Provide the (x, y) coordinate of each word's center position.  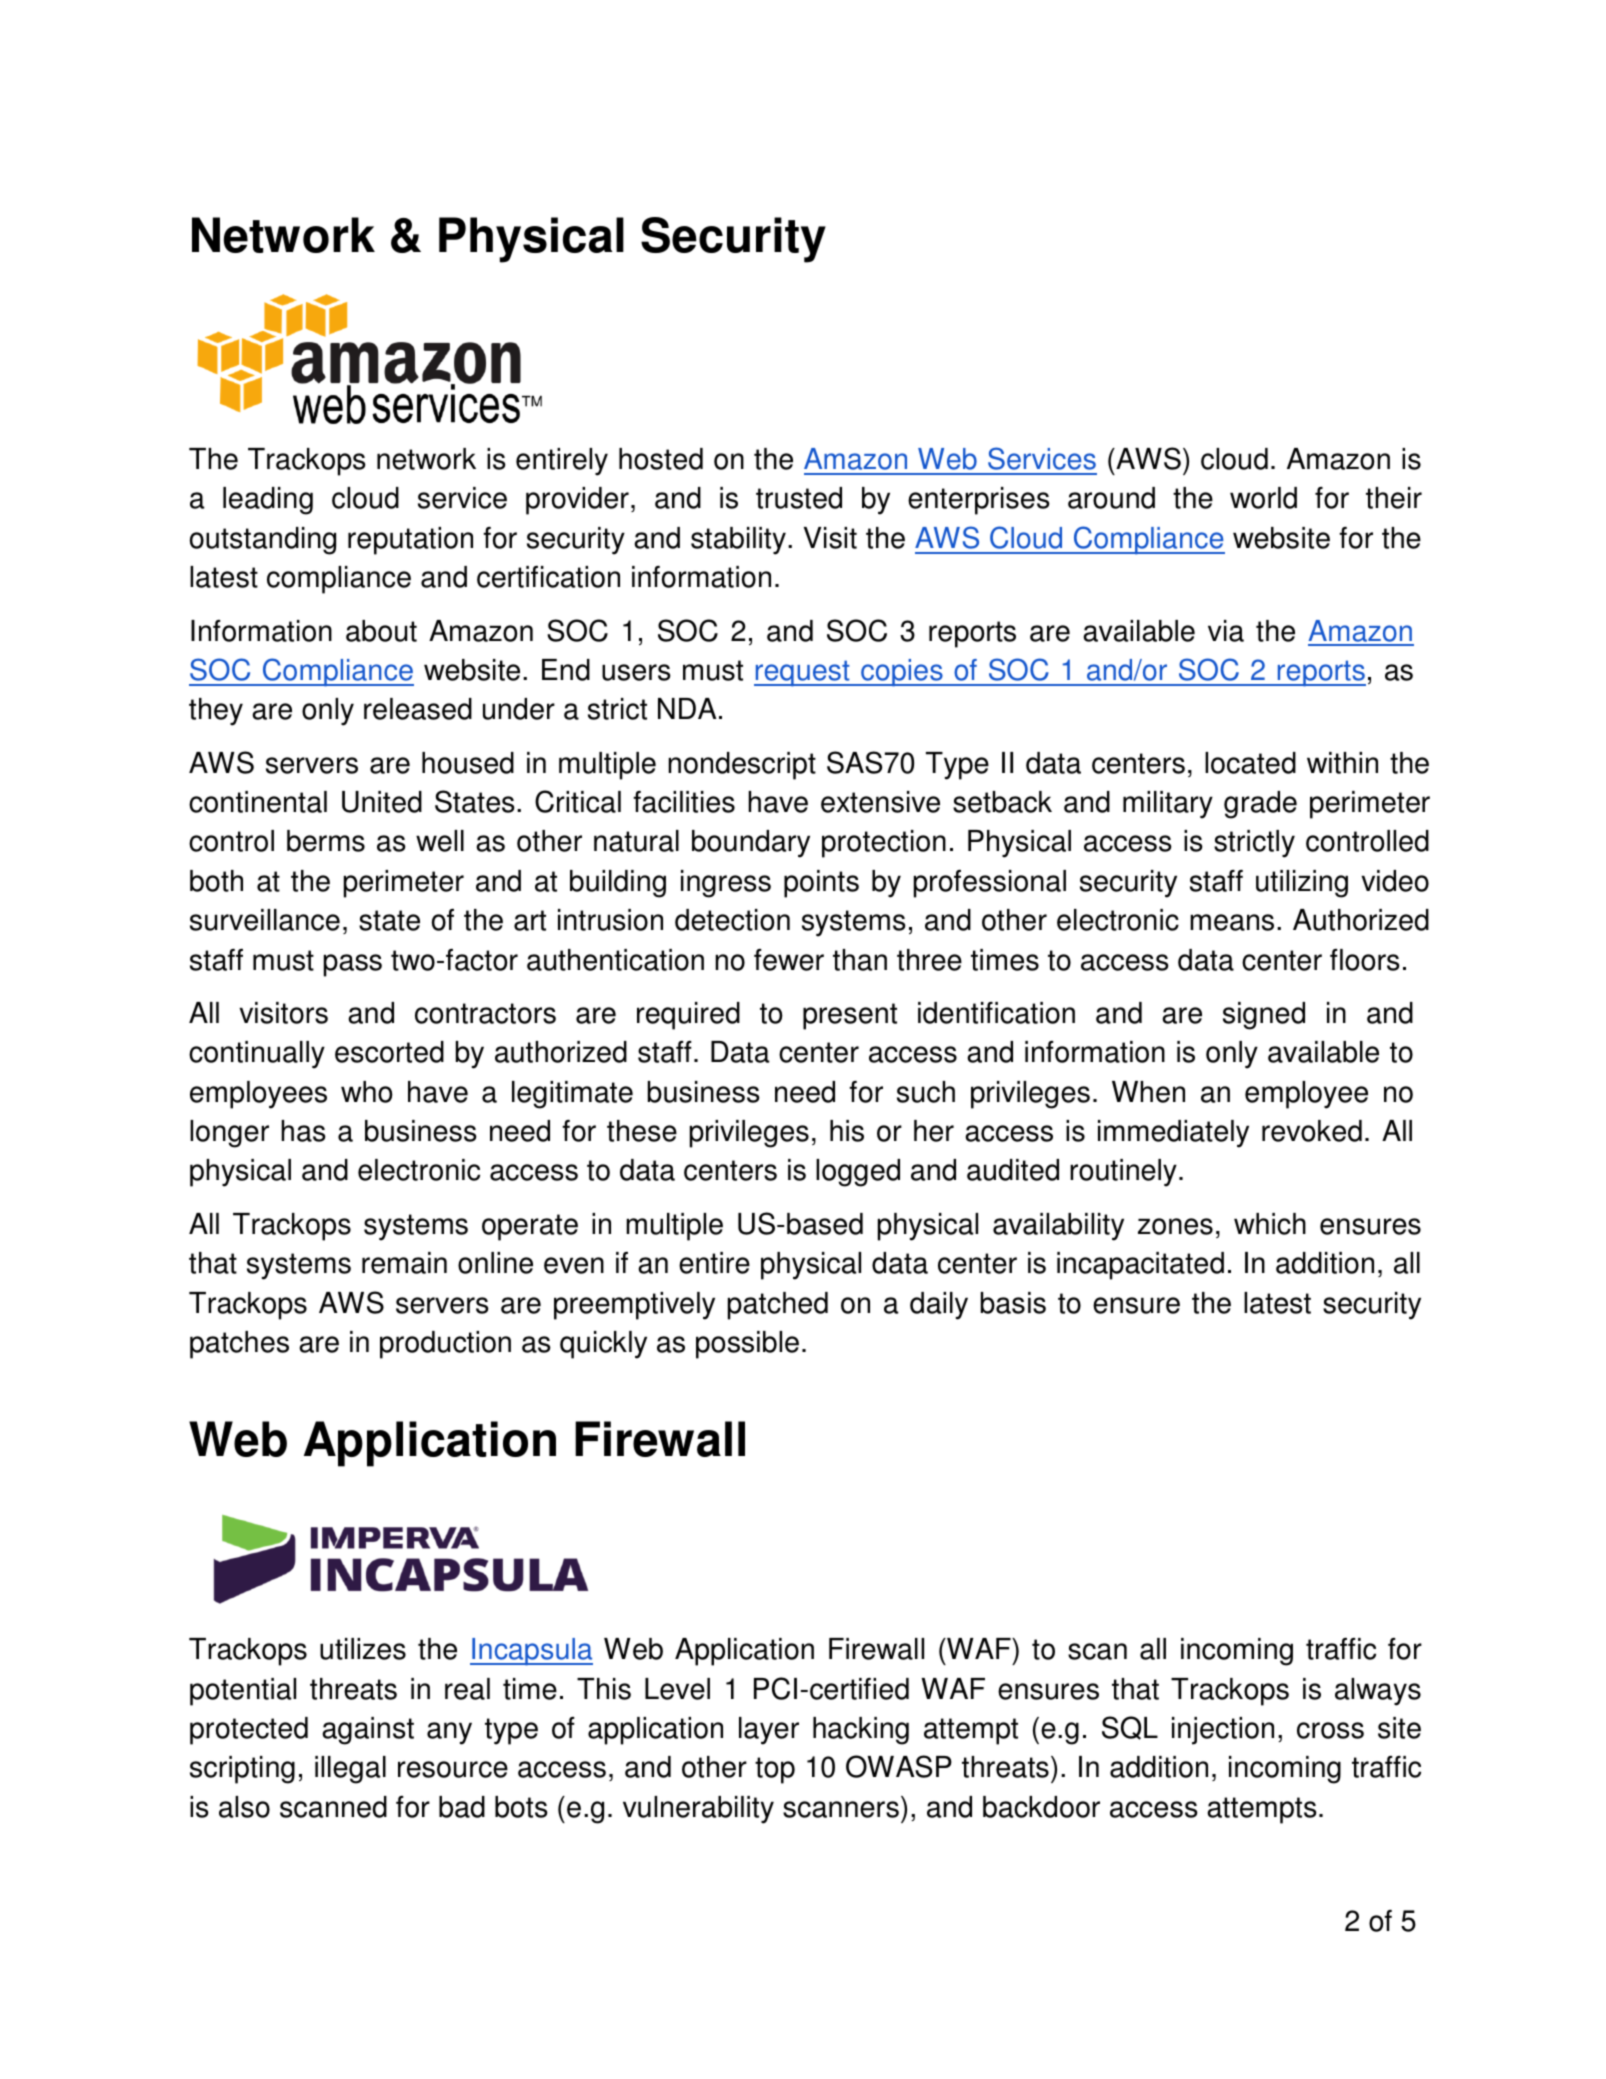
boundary (751, 844)
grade (1260, 805)
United (382, 802)
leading (268, 501)
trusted (799, 498)
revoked (1312, 1131)
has (303, 1131)
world (1263, 498)
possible (747, 1345)
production (445, 1345)
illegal (350, 1770)
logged (858, 1173)
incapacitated (1140, 1266)
